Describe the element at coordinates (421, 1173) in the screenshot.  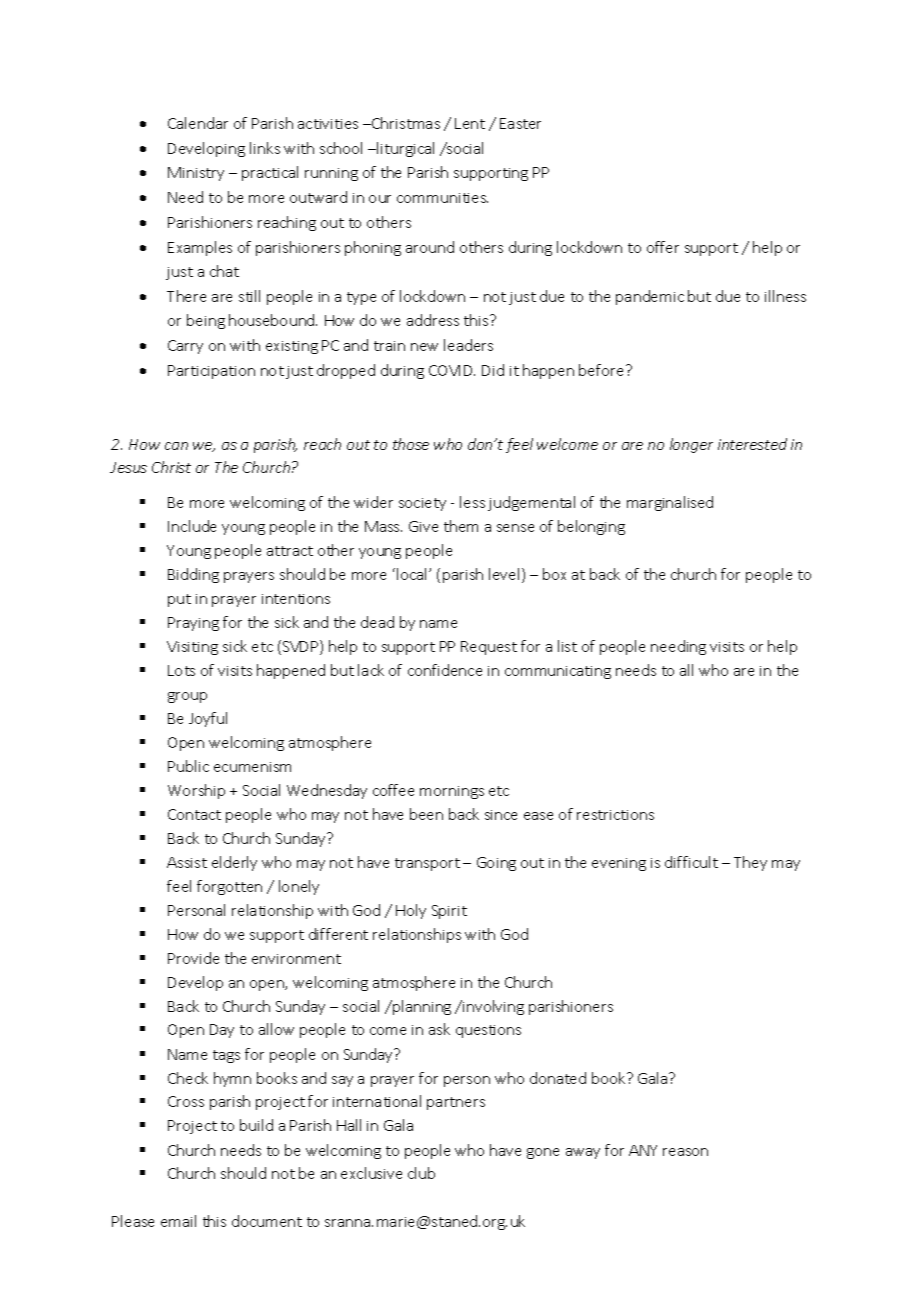
I see `club` at that location.
